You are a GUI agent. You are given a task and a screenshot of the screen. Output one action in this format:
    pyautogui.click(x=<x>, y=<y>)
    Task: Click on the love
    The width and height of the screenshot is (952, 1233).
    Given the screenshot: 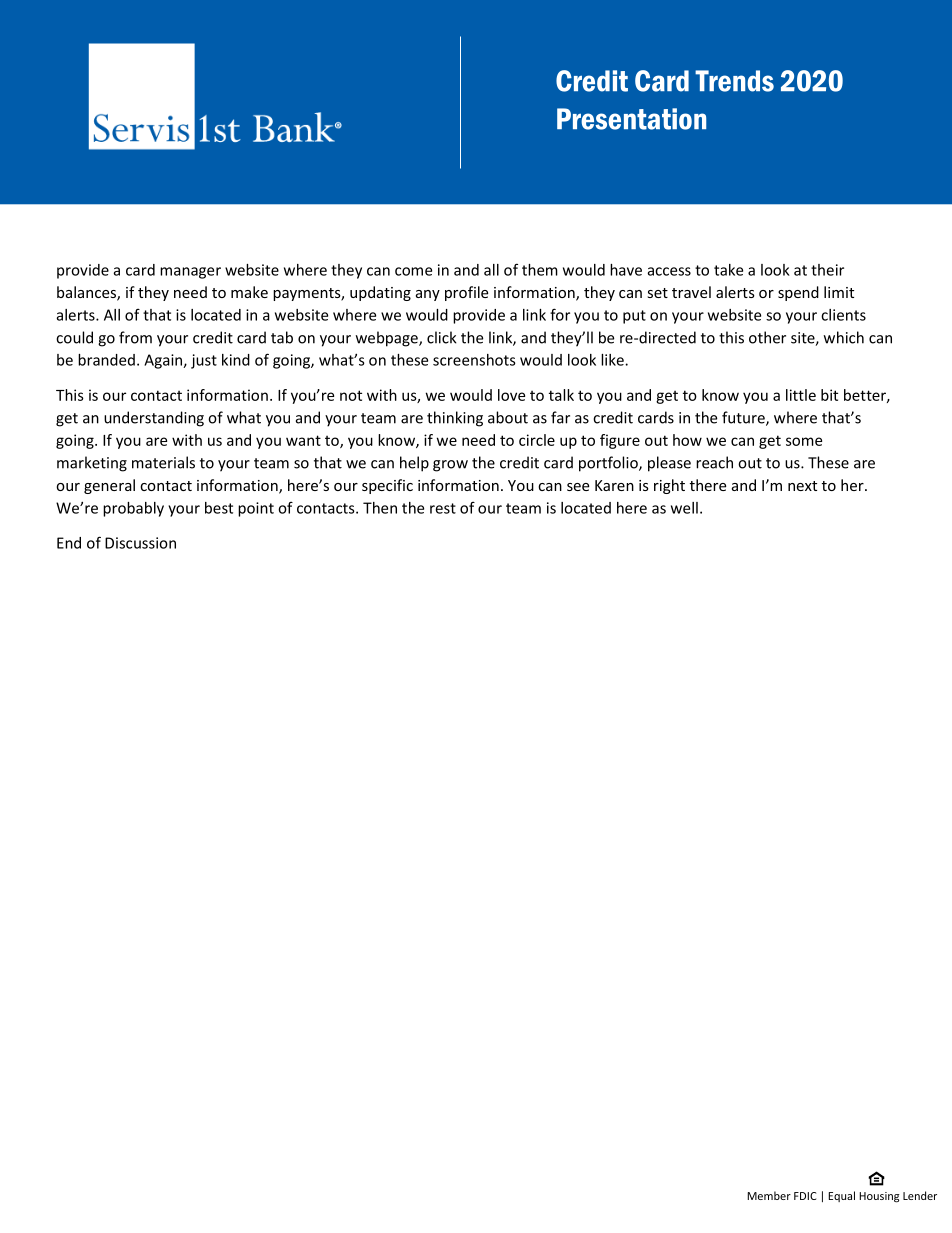 What is the action you would take?
    pyautogui.click(x=511, y=395)
